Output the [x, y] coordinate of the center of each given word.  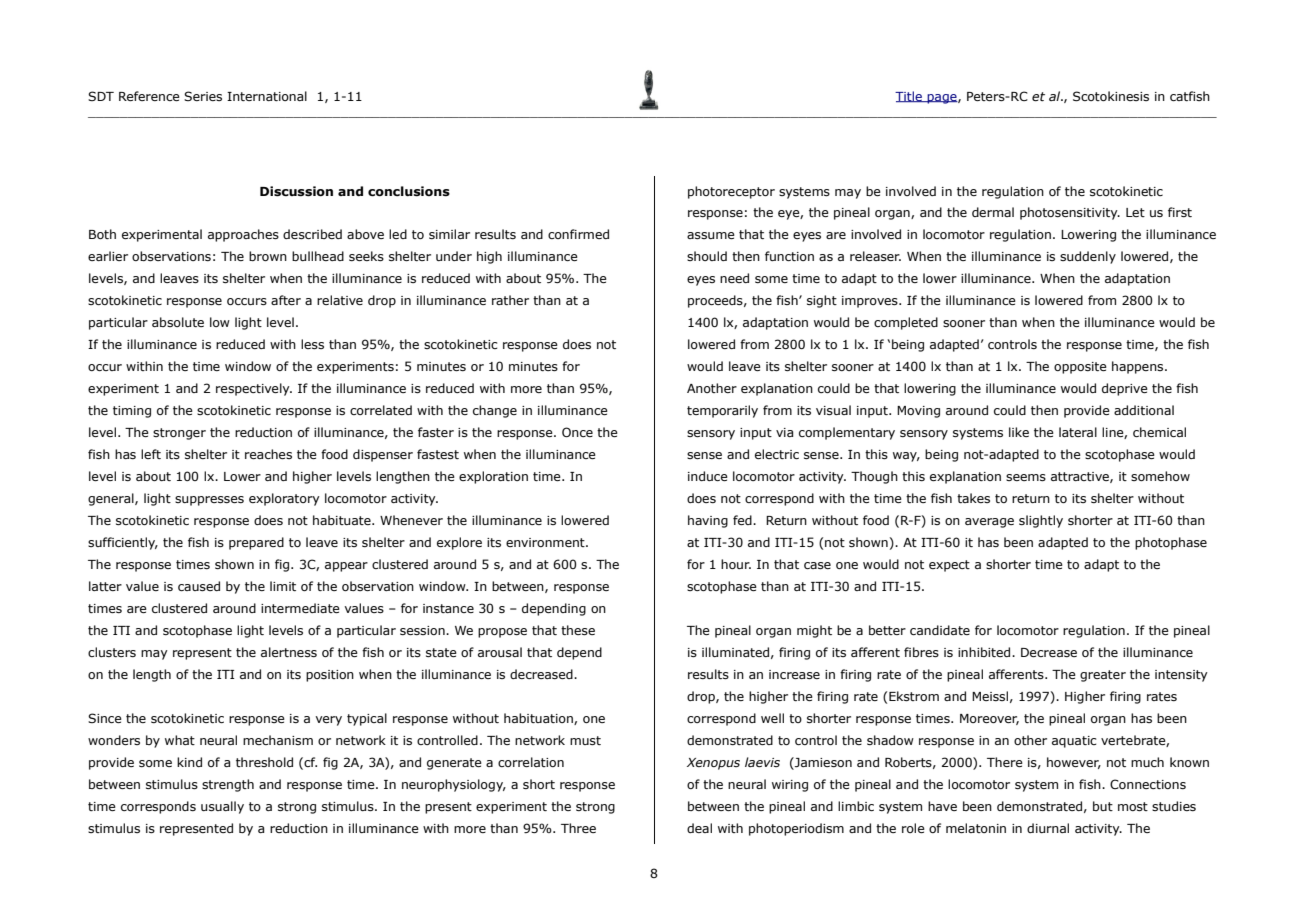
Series [203, 96]
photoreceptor [731, 192]
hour [736, 564]
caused [199, 586]
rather [510, 300]
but [1103, 806]
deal [699, 828]
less [312, 344]
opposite [1080, 368]
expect [949, 566]
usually [222, 807]
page [942, 99]
